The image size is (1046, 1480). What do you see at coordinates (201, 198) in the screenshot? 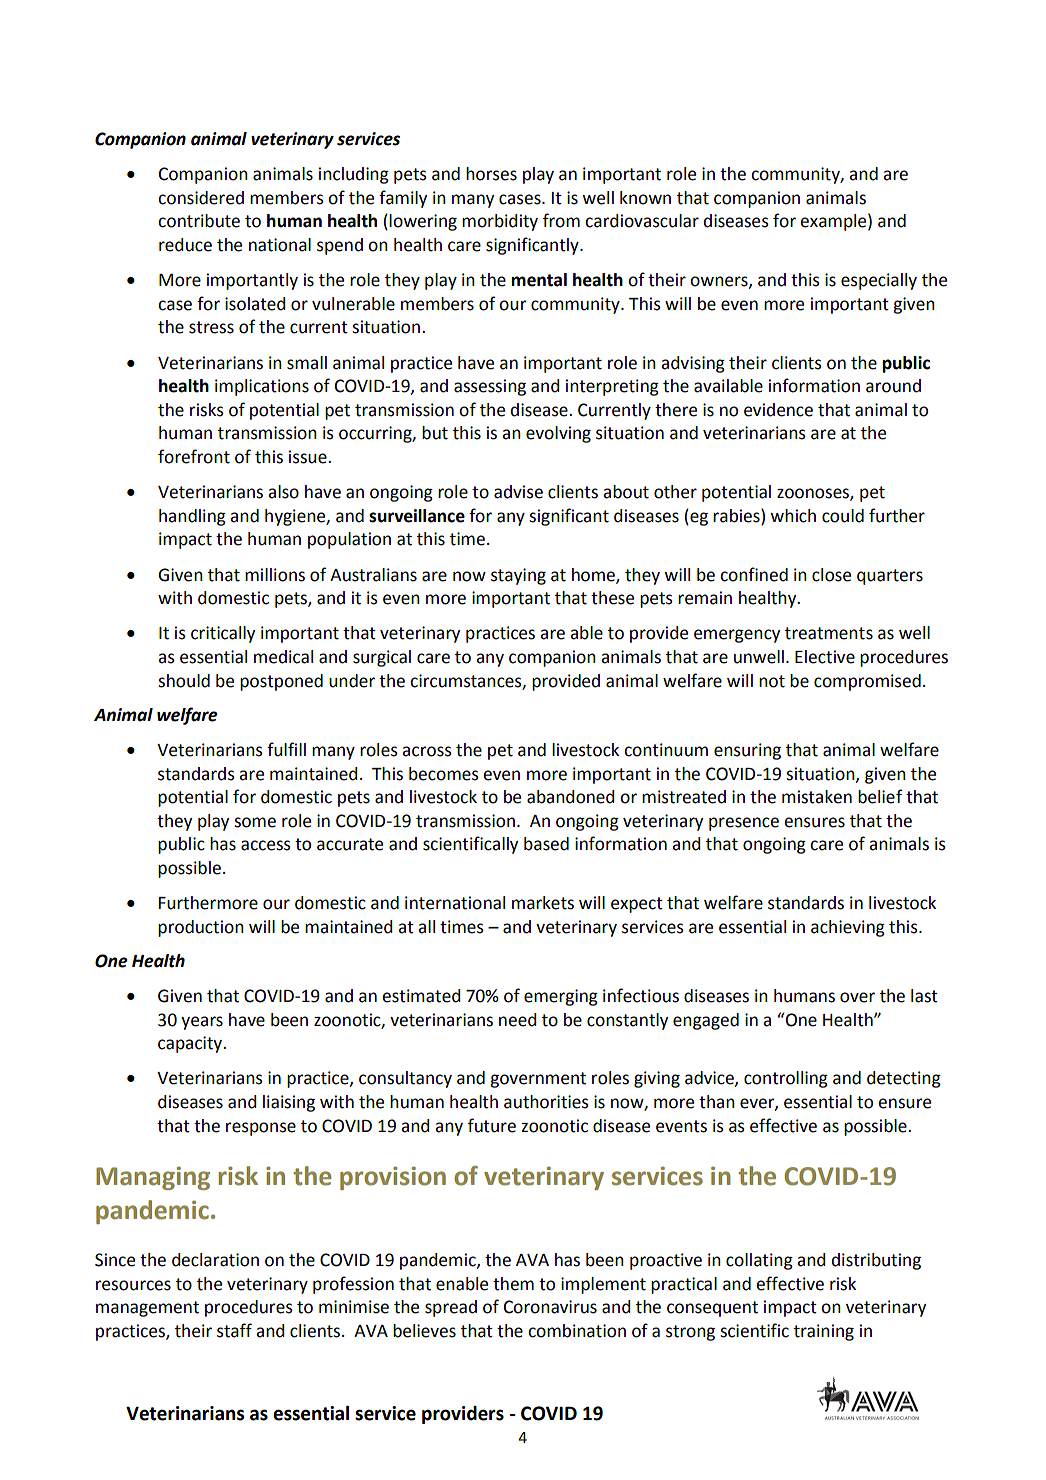
I see `considered` at bounding box center [201, 198].
